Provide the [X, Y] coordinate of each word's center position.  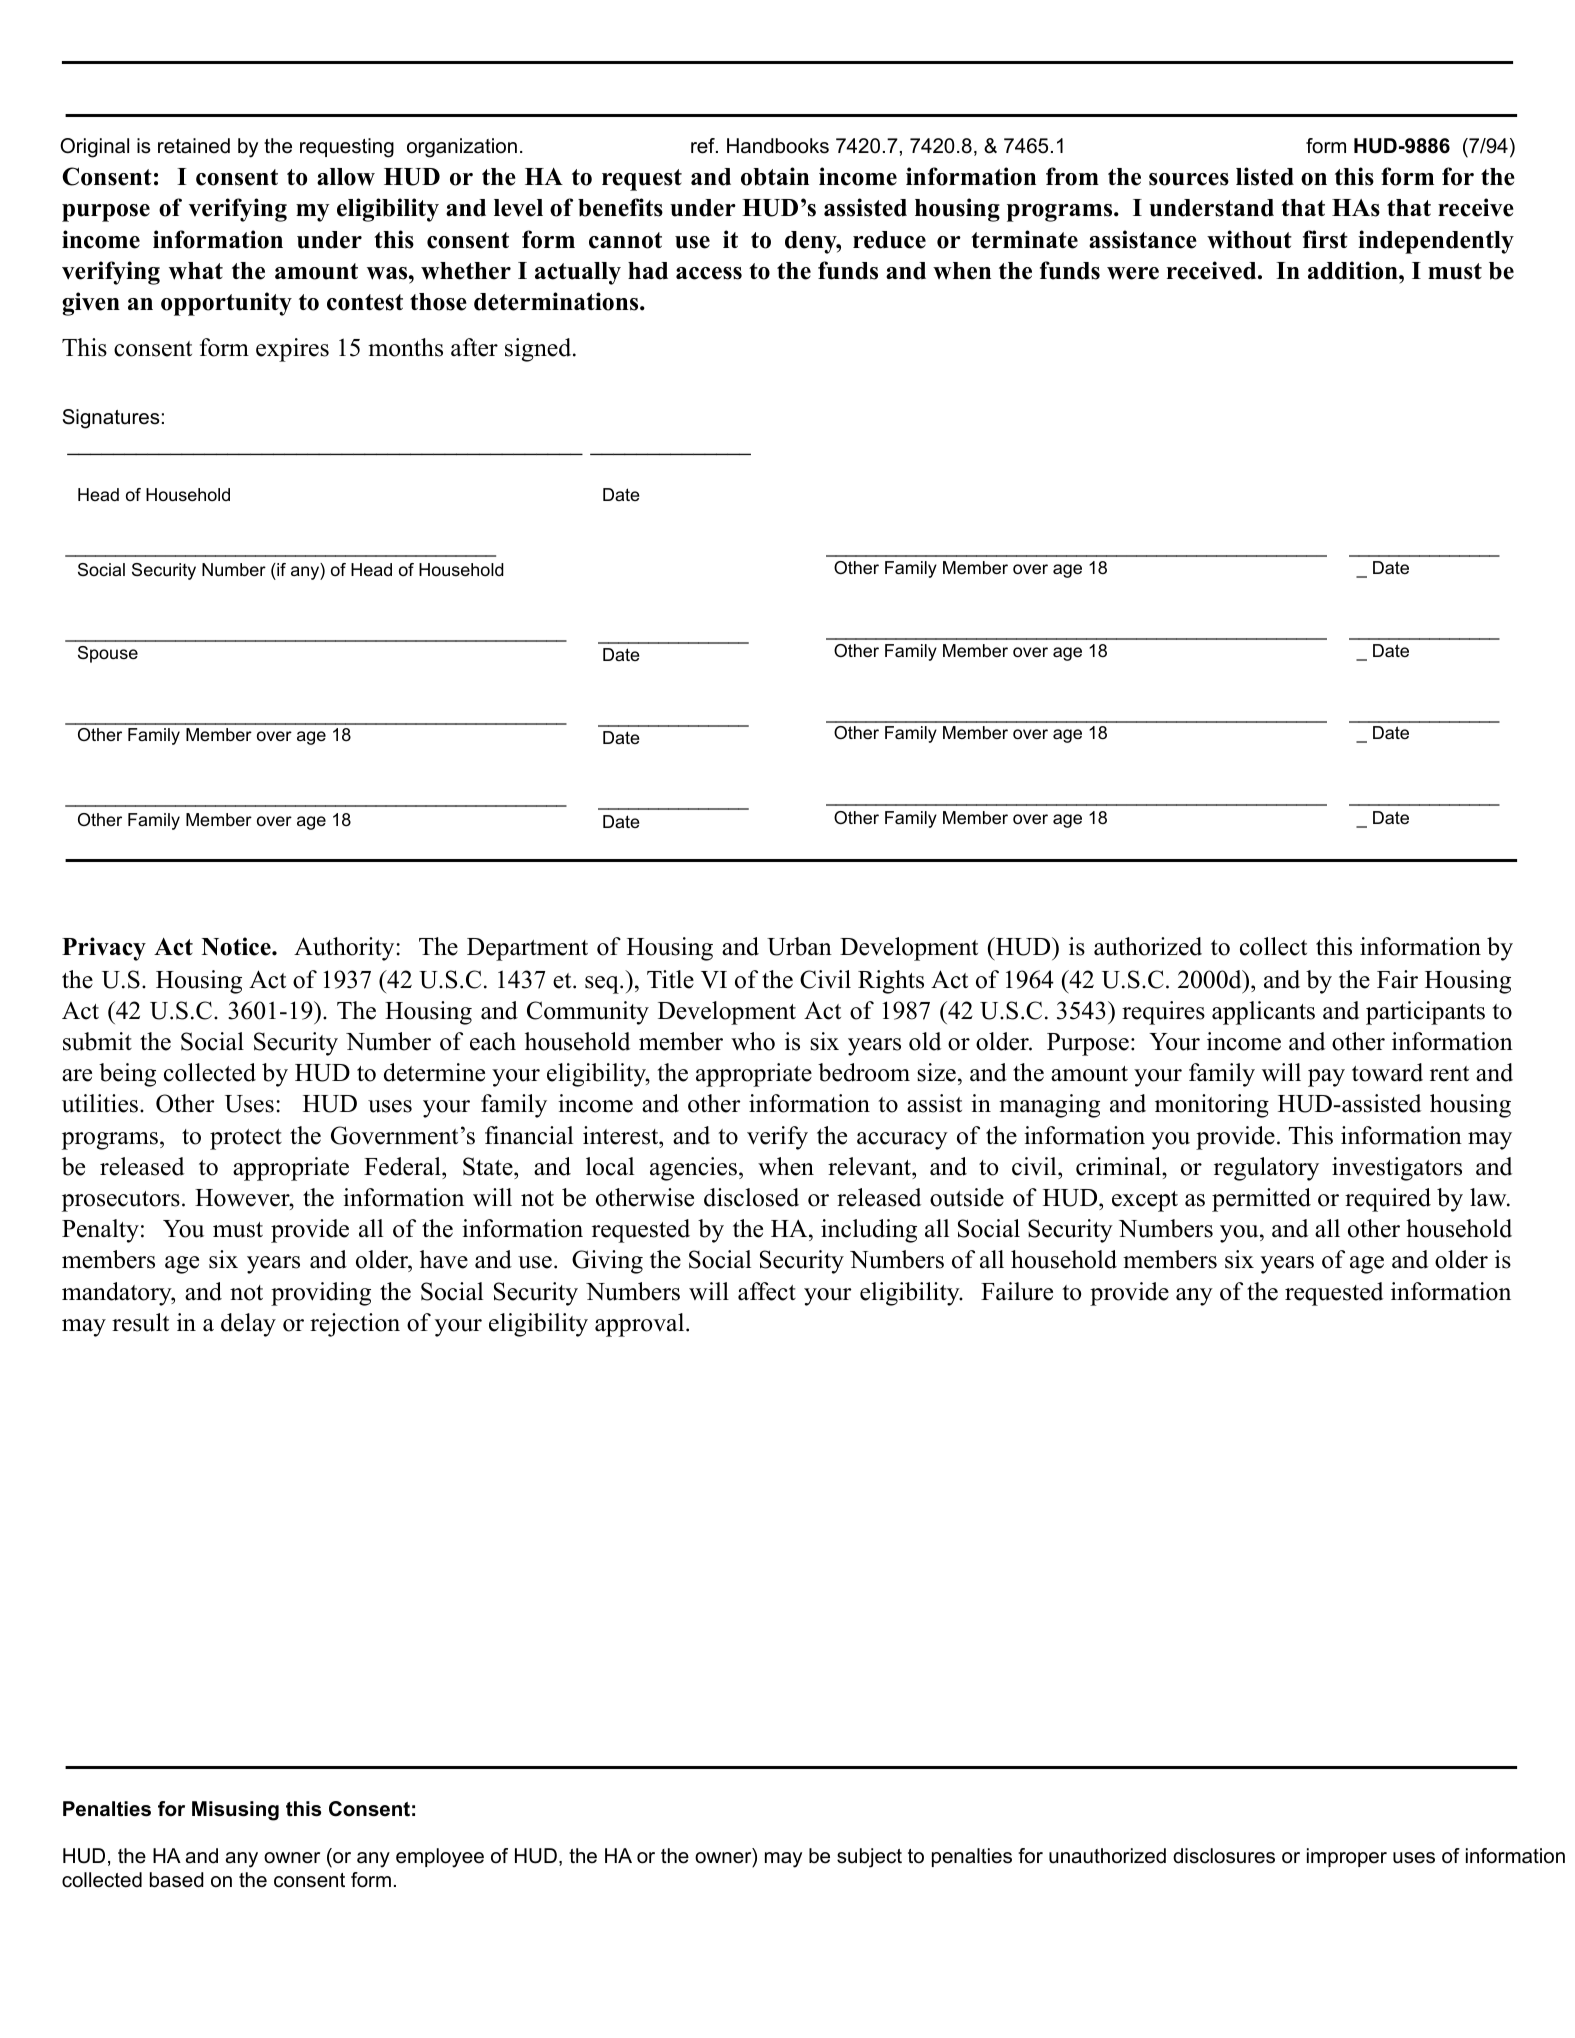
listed [1265, 176]
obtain [775, 176]
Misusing [235, 1811]
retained [194, 146]
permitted [1261, 1200]
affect [767, 1291]
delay [248, 1325]
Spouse [108, 654]
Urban [799, 946]
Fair [1397, 979]
